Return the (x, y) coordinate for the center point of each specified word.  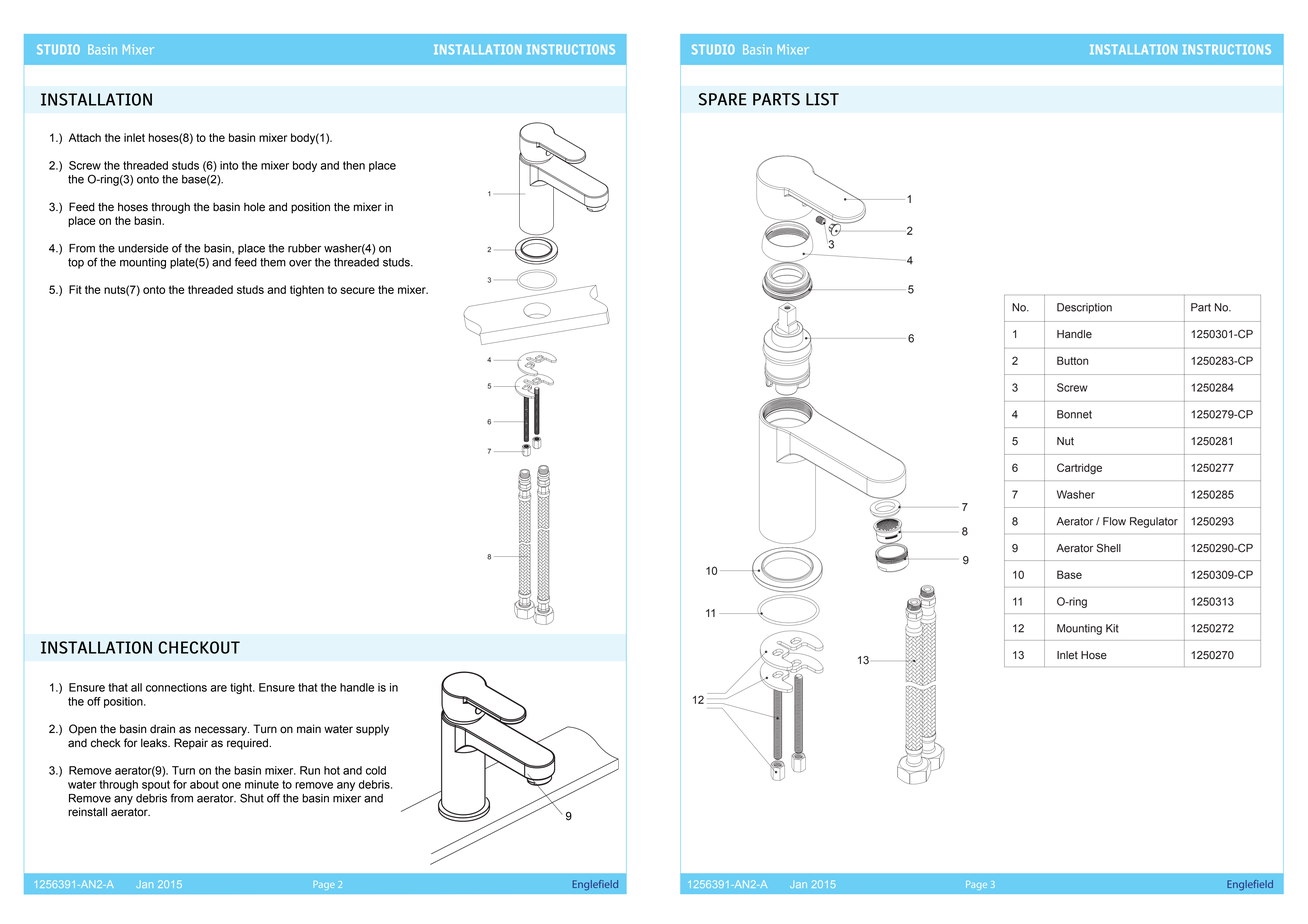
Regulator (1154, 522)
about (204, 784)
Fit (75, 289)
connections (176, 687)
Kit (1112, 628)
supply (372, 730)
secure (357, 290)
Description (1084, 308)
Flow (1114, 521)
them (273, 262)
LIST (822, 99)
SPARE (723, 99)
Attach (85, 137)
